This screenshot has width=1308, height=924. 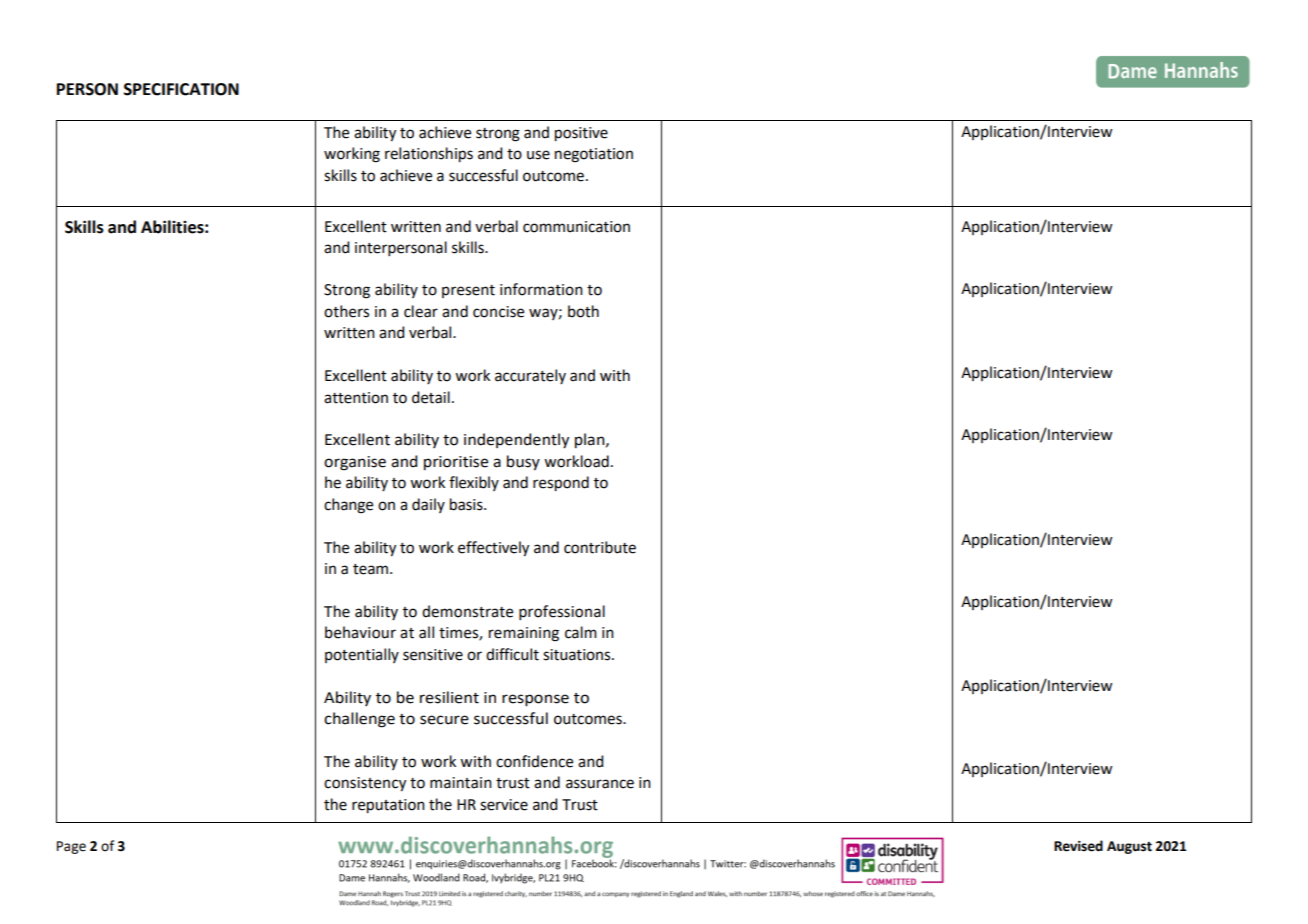 I want to click on Page, so click(x=71, y=847).
